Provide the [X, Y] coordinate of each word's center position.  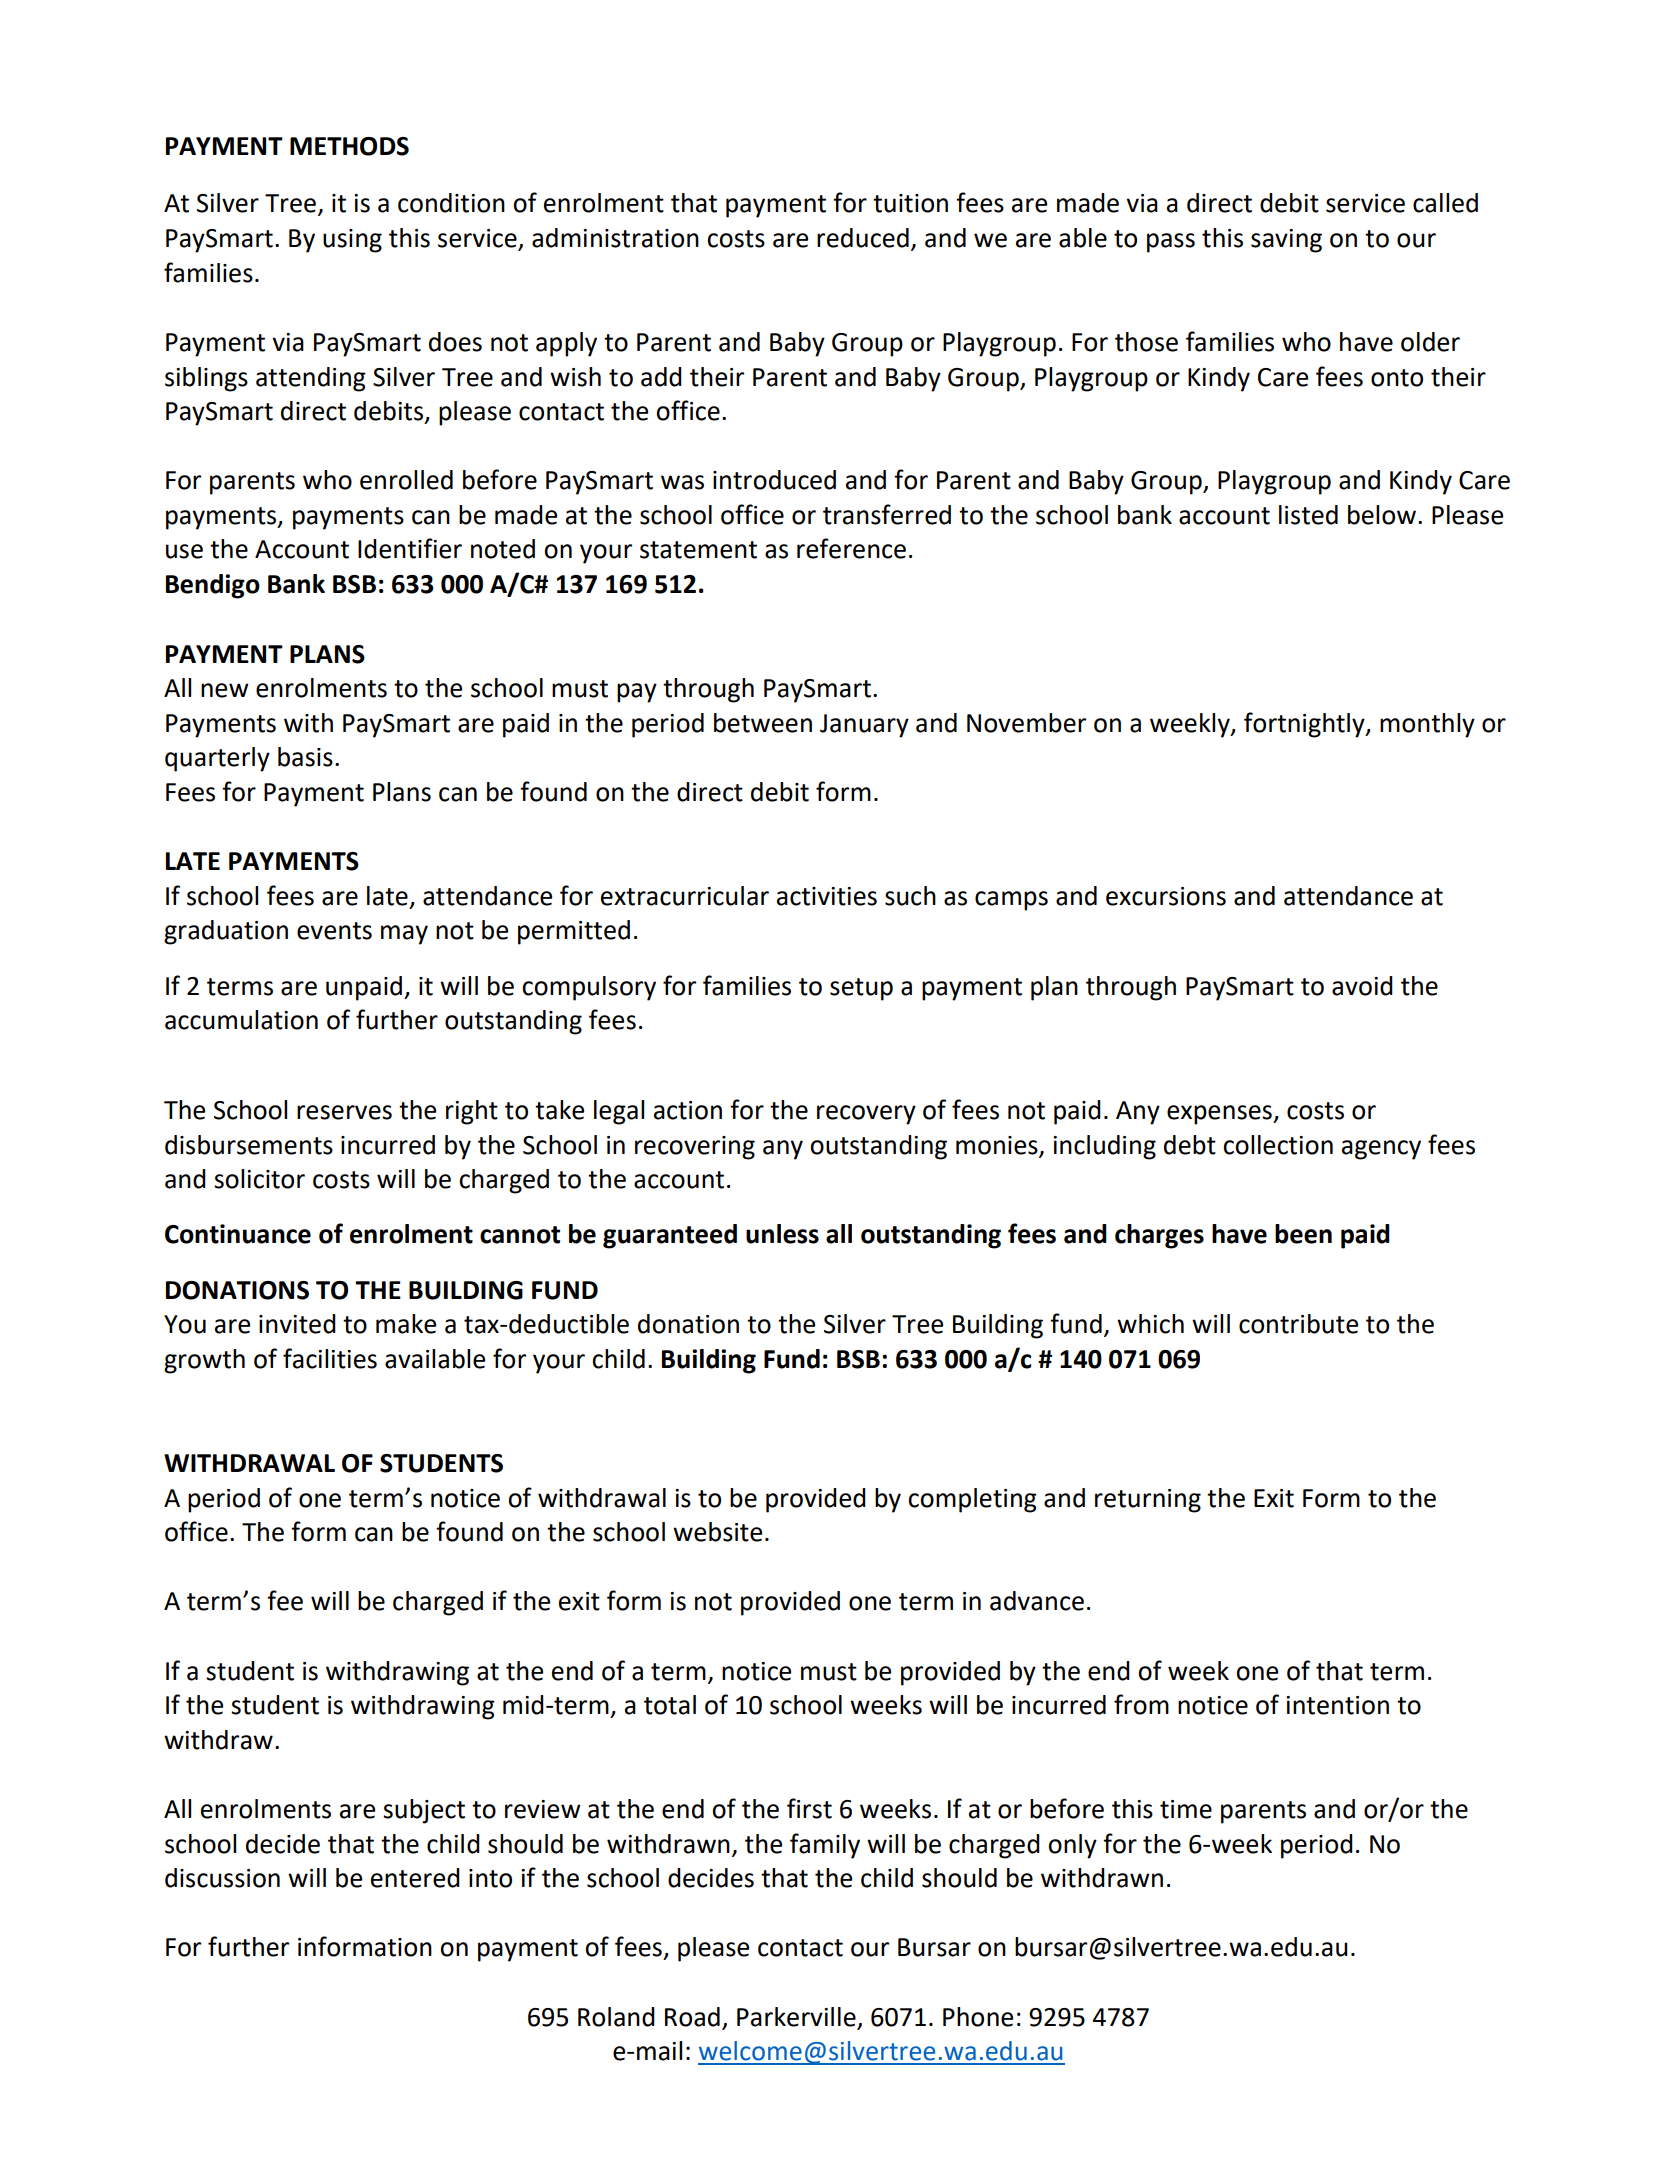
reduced [863, 238]
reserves [344, 1112]
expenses [1220, 1115]
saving [1286, 241]
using [352, 241]
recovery [866, 1115]
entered [415, 1878]
